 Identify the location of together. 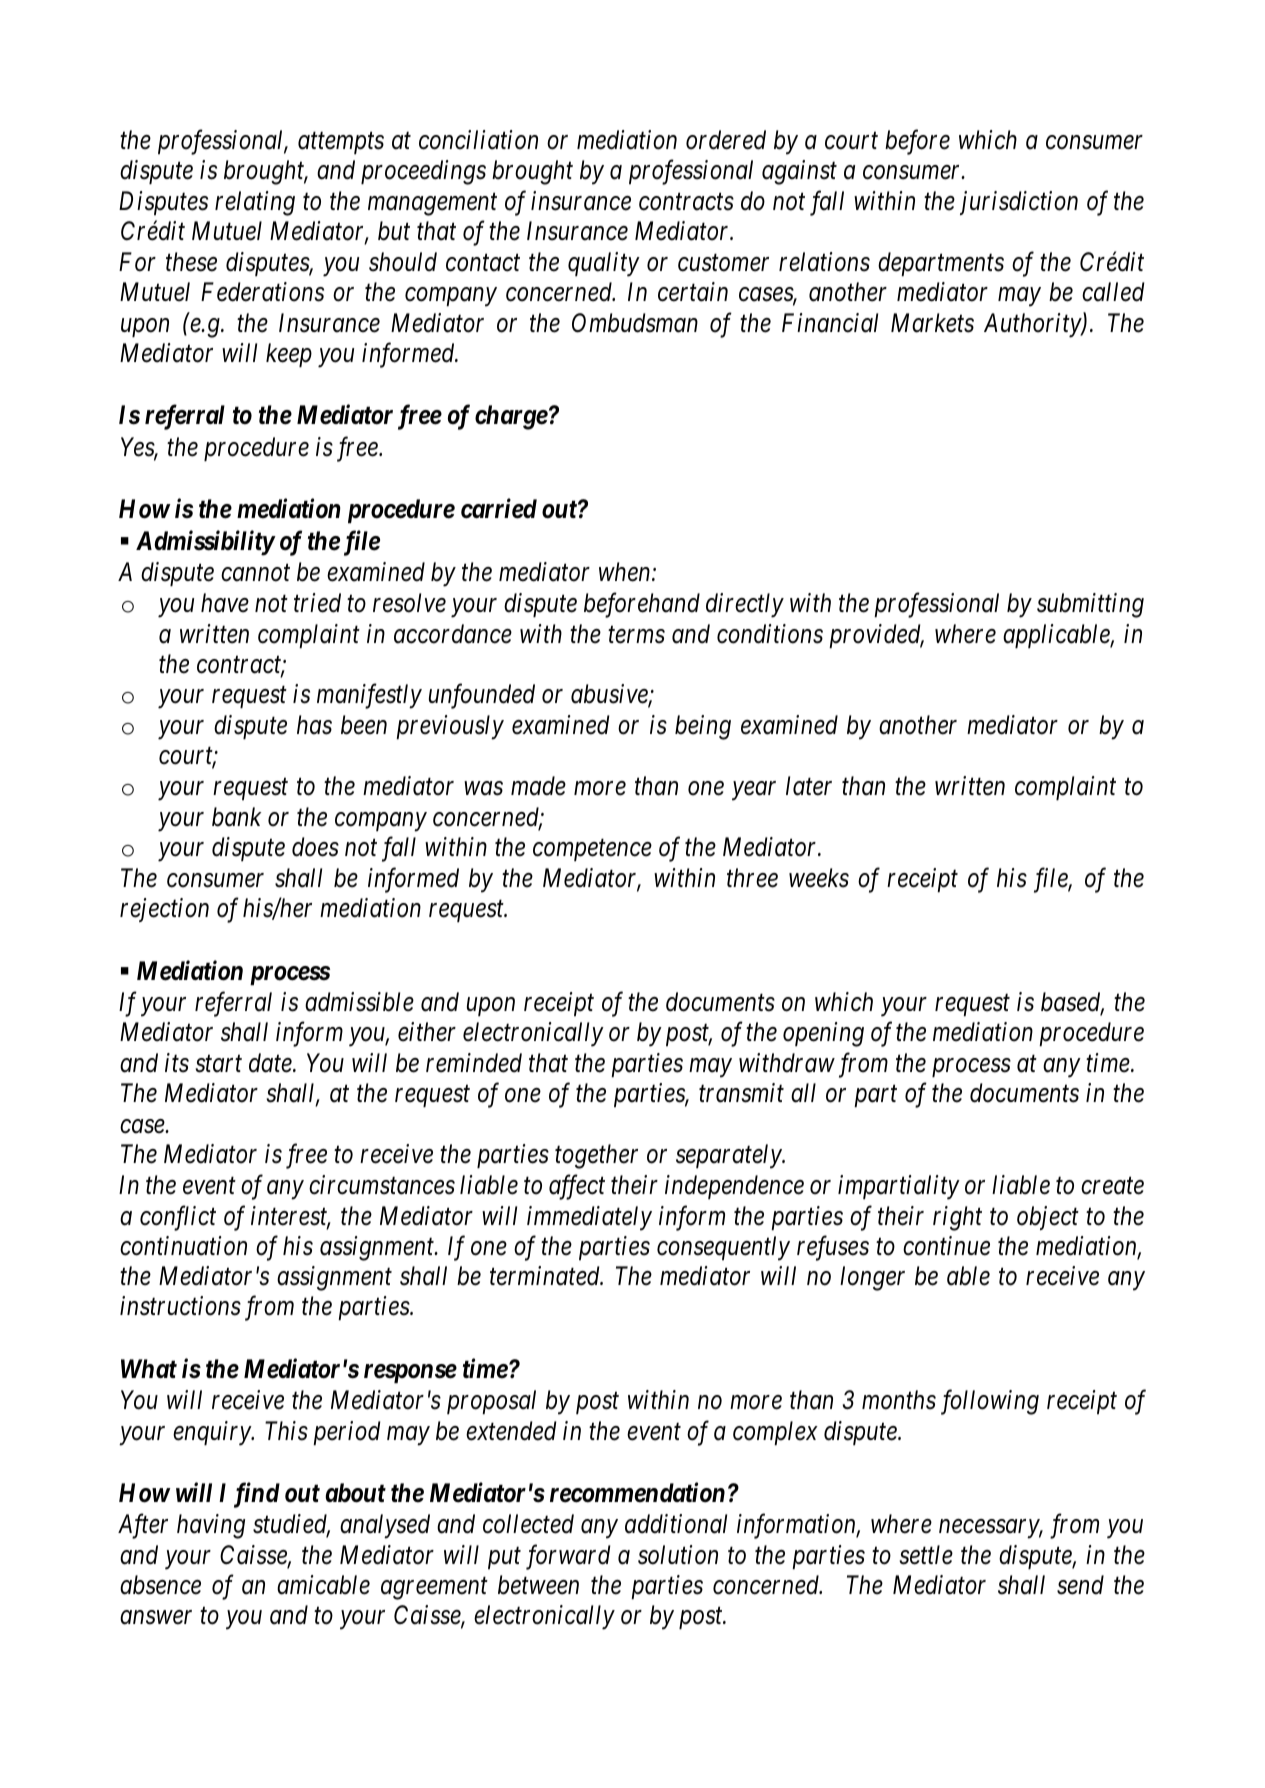
(596, 1156).
